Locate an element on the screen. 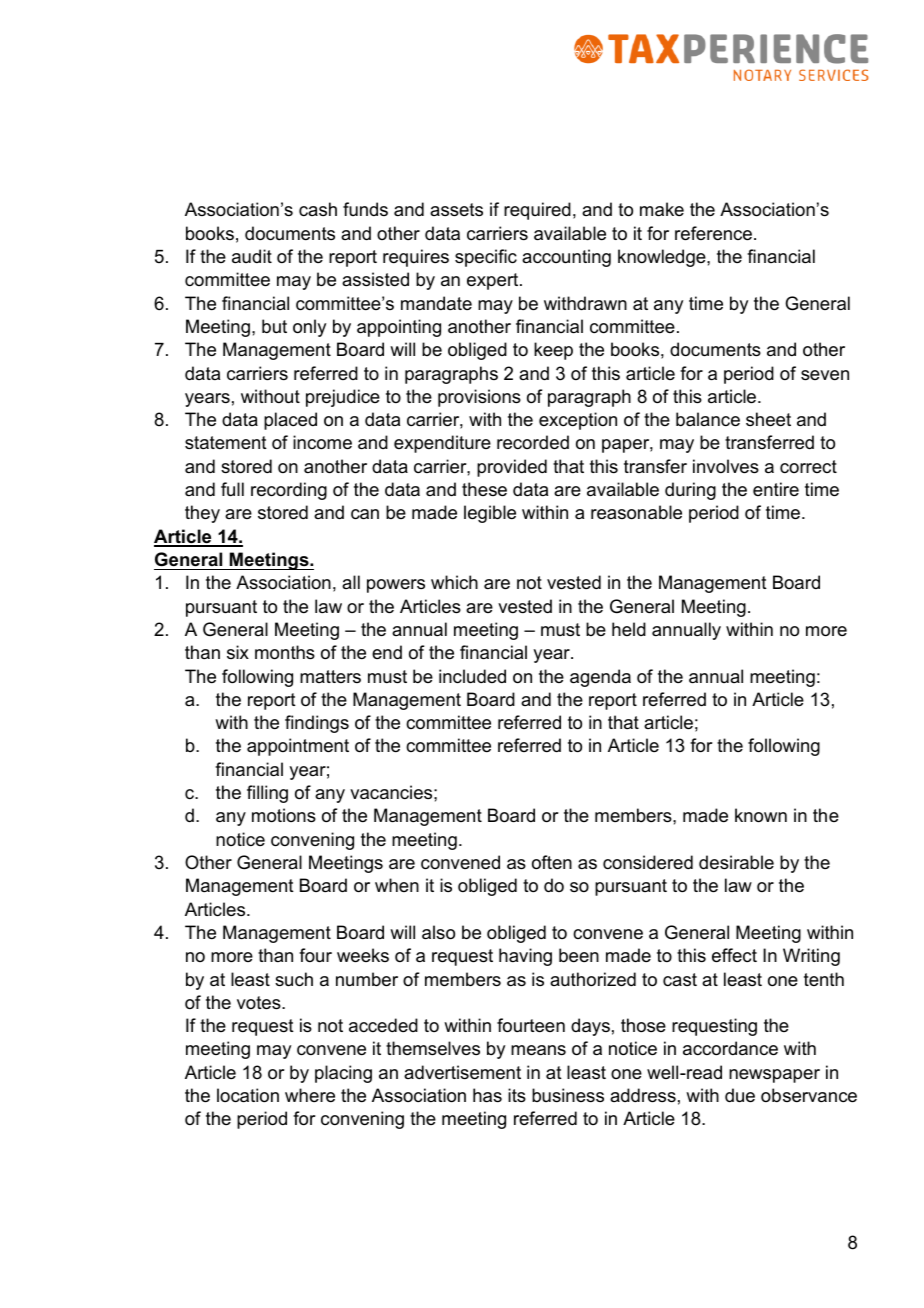  often is located at coordinates (552, 862).
